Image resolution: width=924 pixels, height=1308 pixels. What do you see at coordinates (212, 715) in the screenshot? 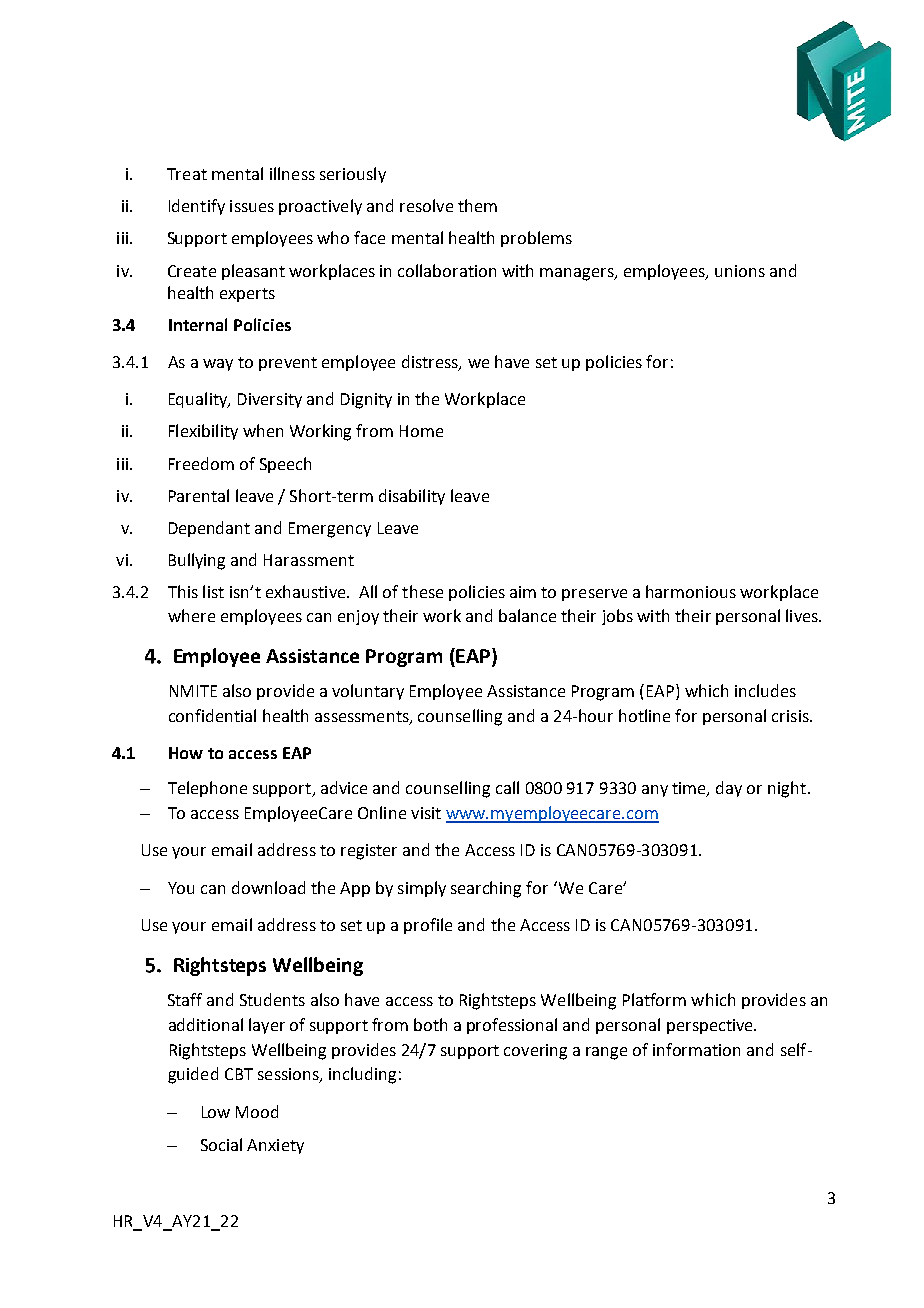
I see `confidential` at bounding box center [212, 715].
